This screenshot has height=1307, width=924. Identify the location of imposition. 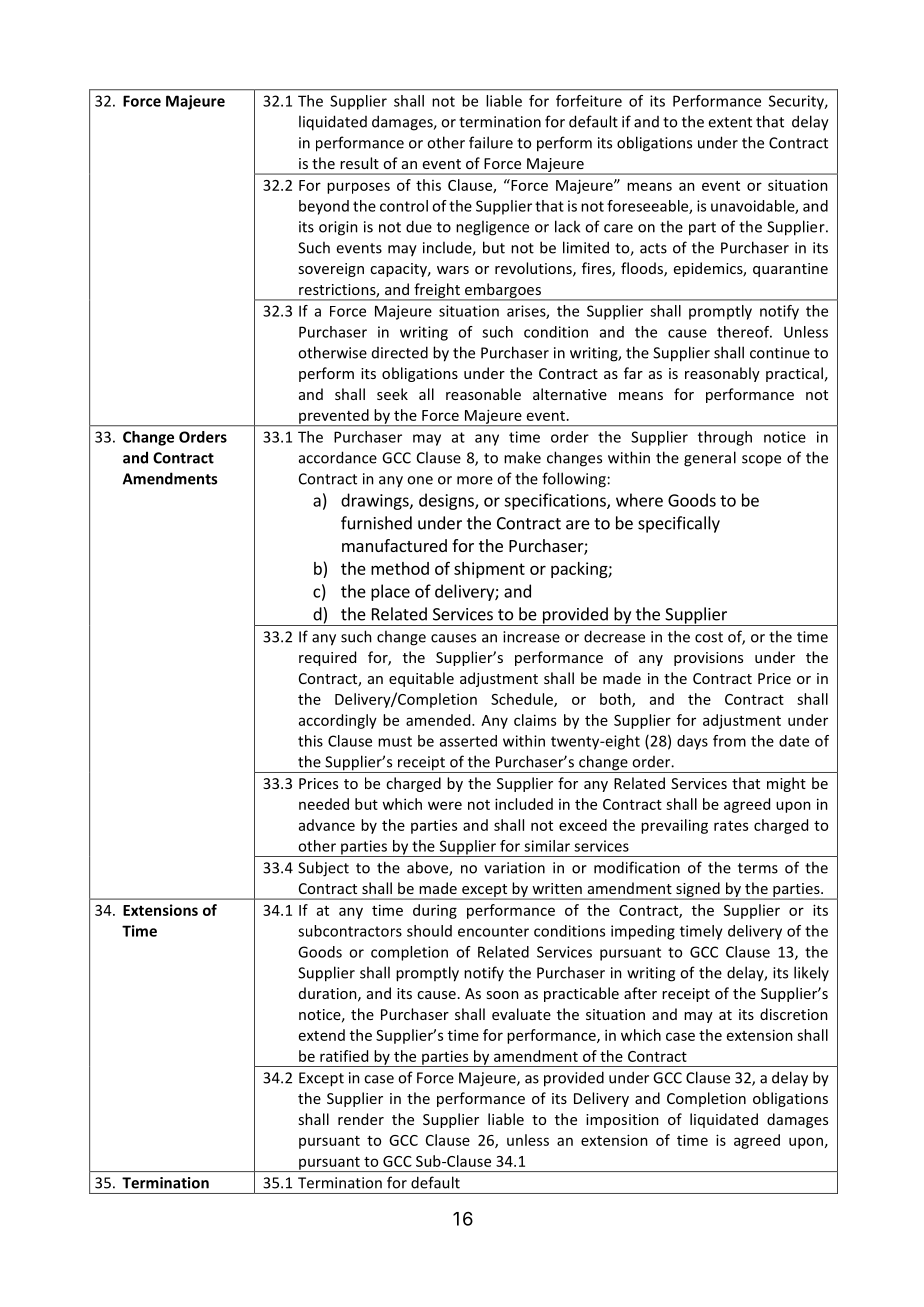
(622, 1121).
